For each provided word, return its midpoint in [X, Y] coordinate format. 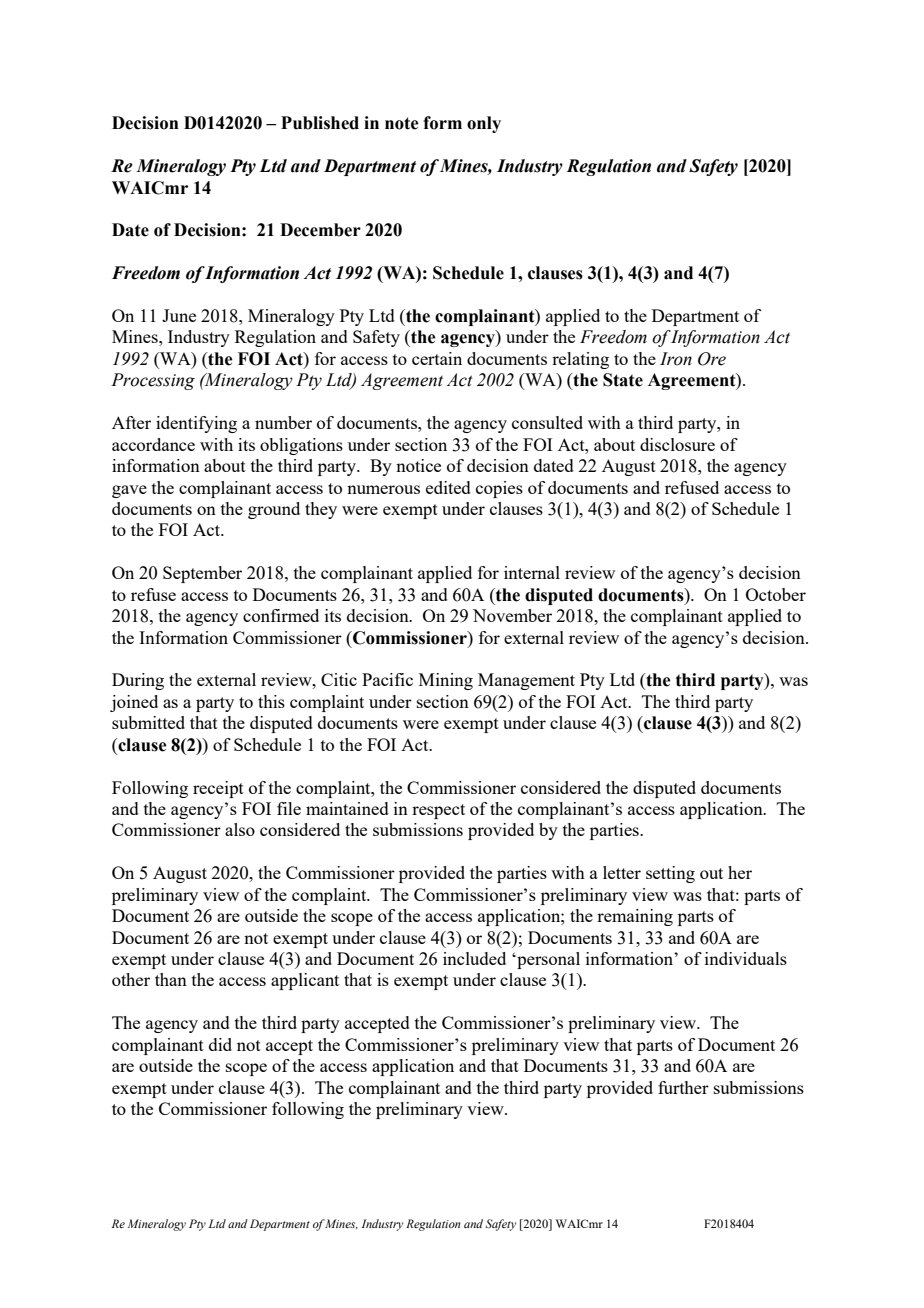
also [240, 829]
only [484, 124]
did [220, 1044]
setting [670, 874]
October [776, 594]
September [202, 574]
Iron [676, 359]
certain [437, 358]
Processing [153, 381]
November [512, 615]
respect [438, 811]
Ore [712, 359]
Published [320, 123]
